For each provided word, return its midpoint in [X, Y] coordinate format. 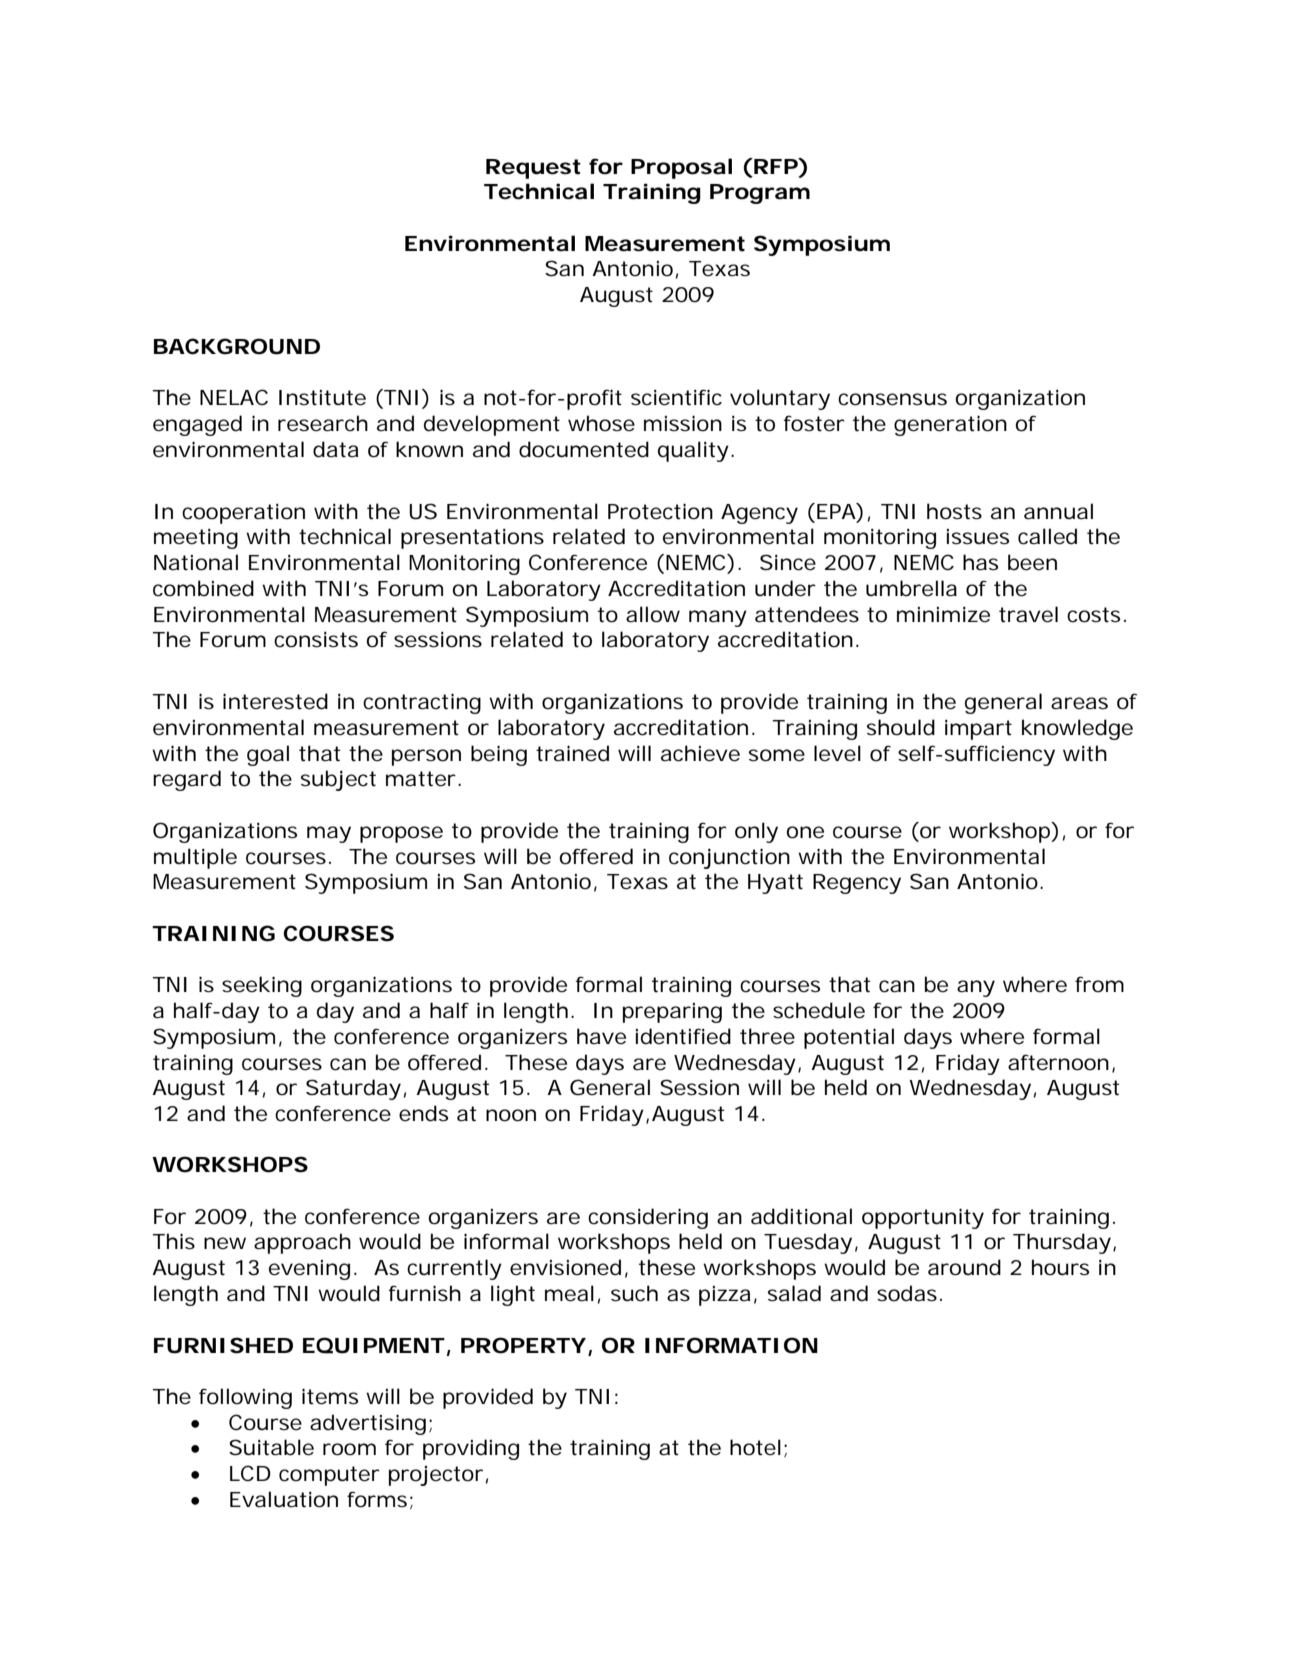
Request [533, 169]
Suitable [271, 1447]
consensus [892, 399]
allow [653, 614]
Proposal [681, 168]
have [601, 1036]
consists [316, 640]
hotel [755, 1447]
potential [849, 1038]
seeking [262, 986]
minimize [943, 615]
